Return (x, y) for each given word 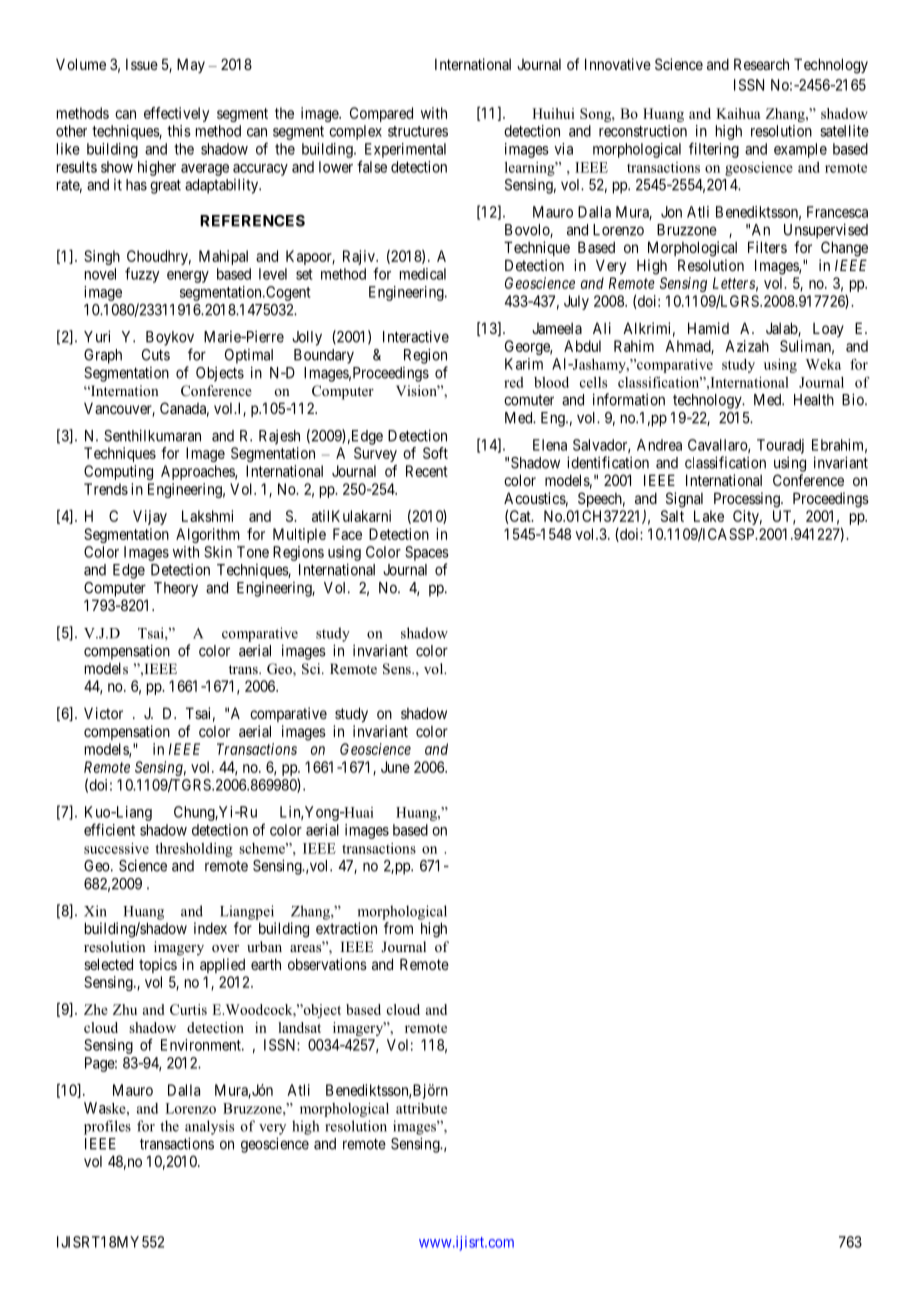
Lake (709, 516)
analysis (209, 1127)
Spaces (427, 553)
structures (418, 131)
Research (761, 64)
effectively (176, 114)
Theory (176, 589)
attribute (421, 1108)
